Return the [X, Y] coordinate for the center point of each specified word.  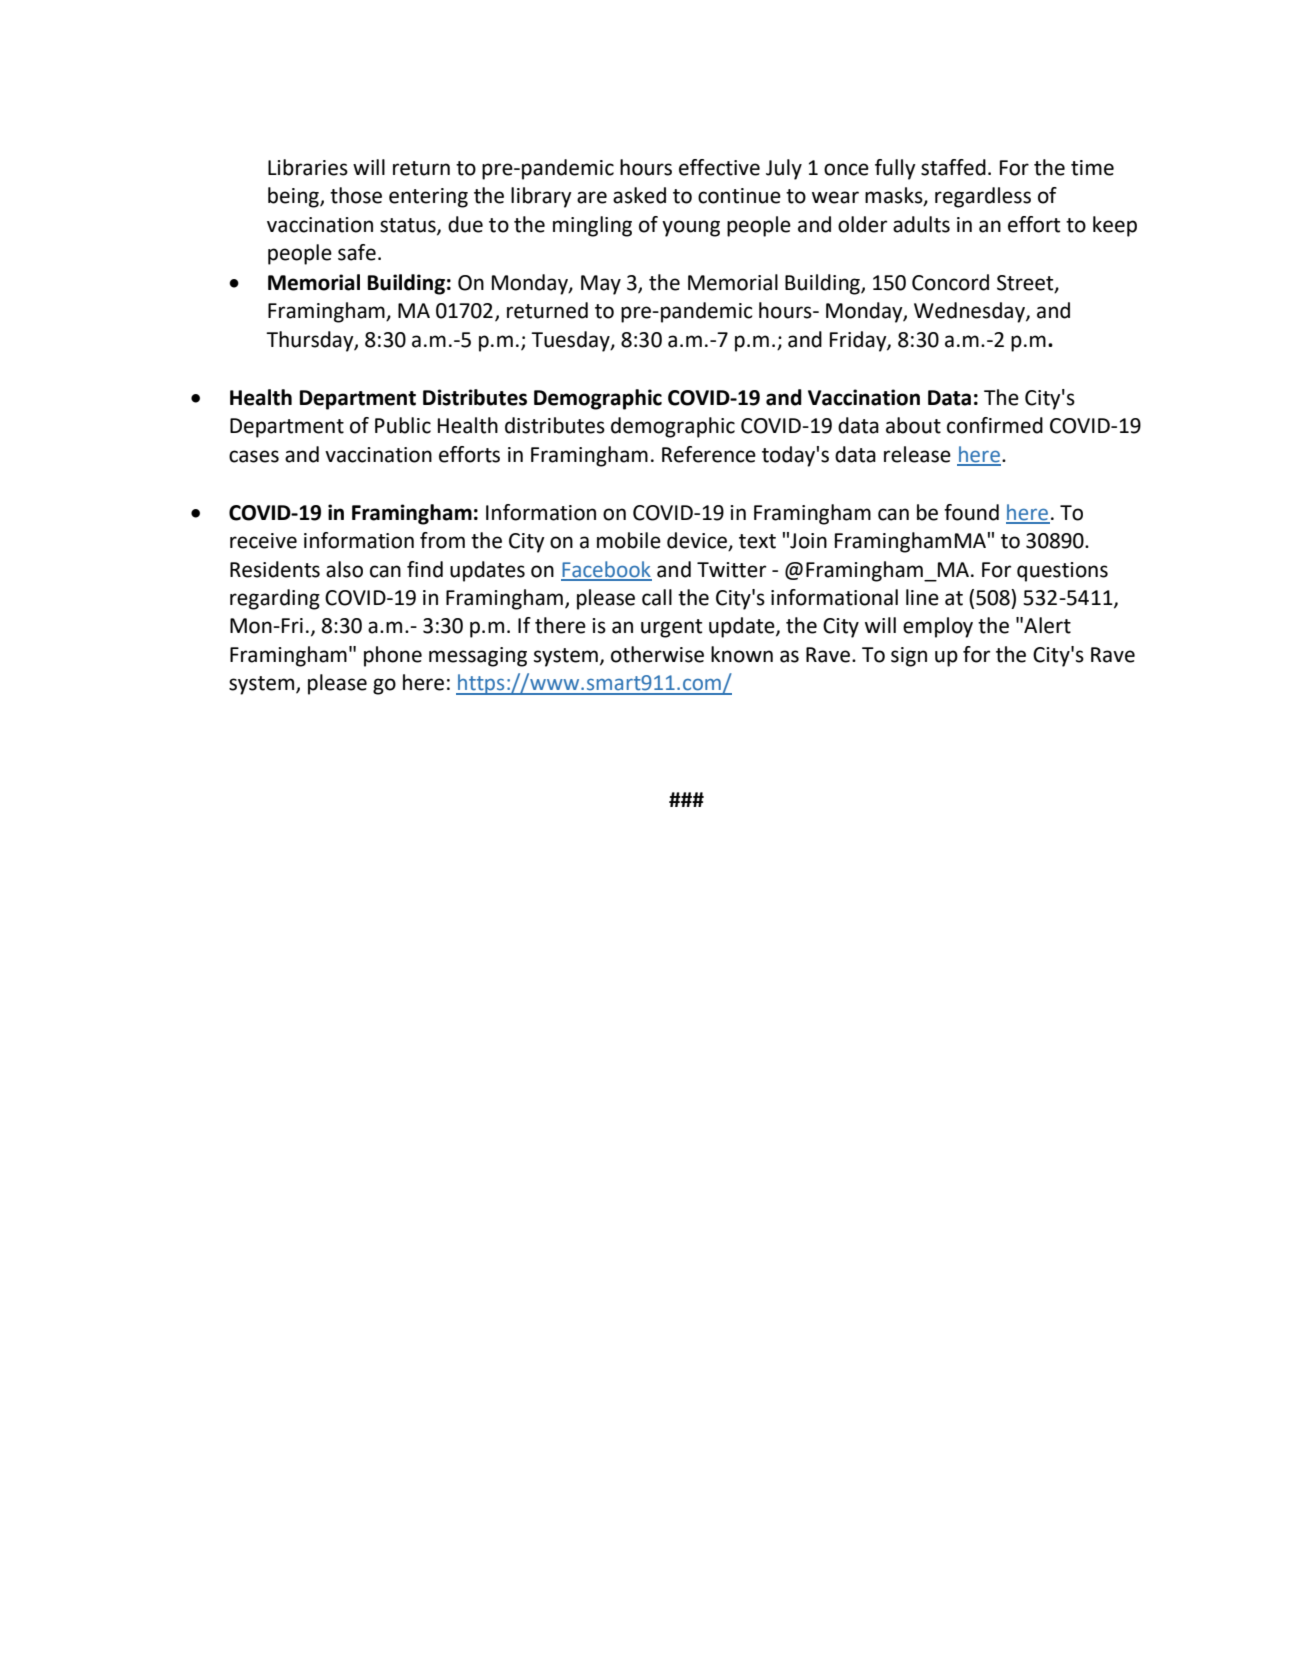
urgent [671, 628]
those [356, 195]
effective [719, 167]
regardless [983, 197]
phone [393, 656]
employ [938, 627]
